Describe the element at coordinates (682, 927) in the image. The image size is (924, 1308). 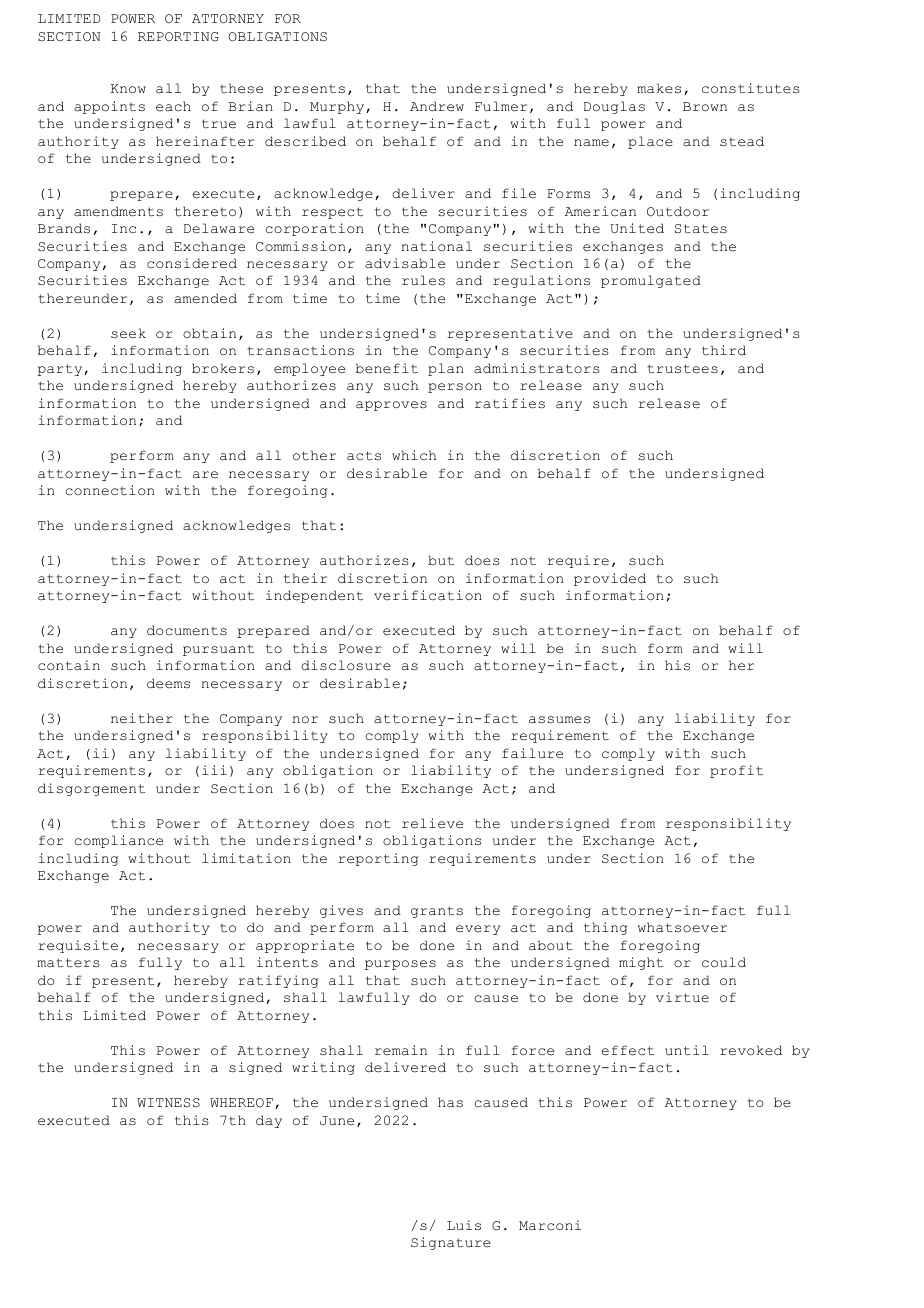
I see `whatsoever` at that location.
